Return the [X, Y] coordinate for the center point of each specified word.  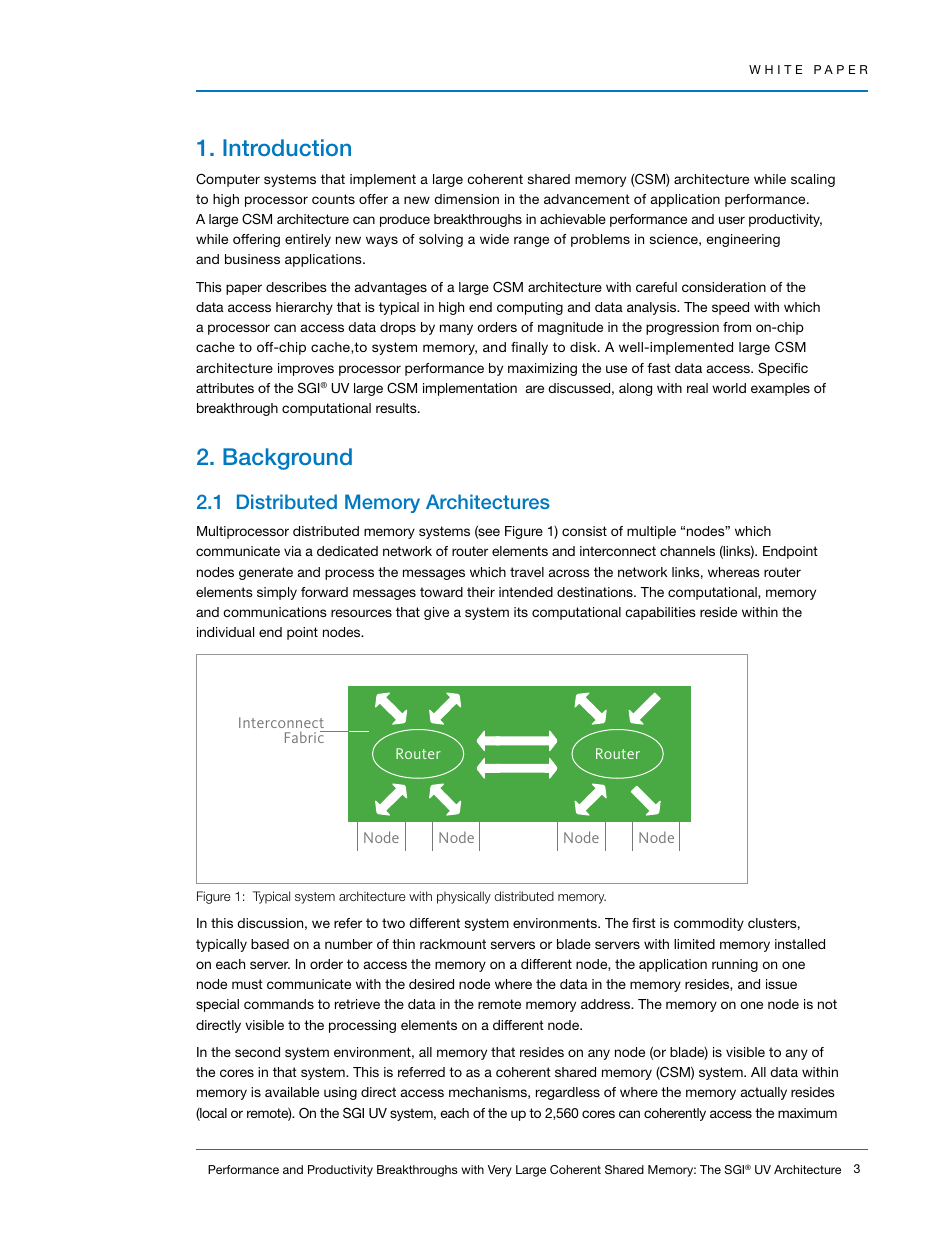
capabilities [660, 613]
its [521, 612]
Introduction [287, 147]
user [732, 220]
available [292, 1092]
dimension [466, 199]
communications [275, 612]
